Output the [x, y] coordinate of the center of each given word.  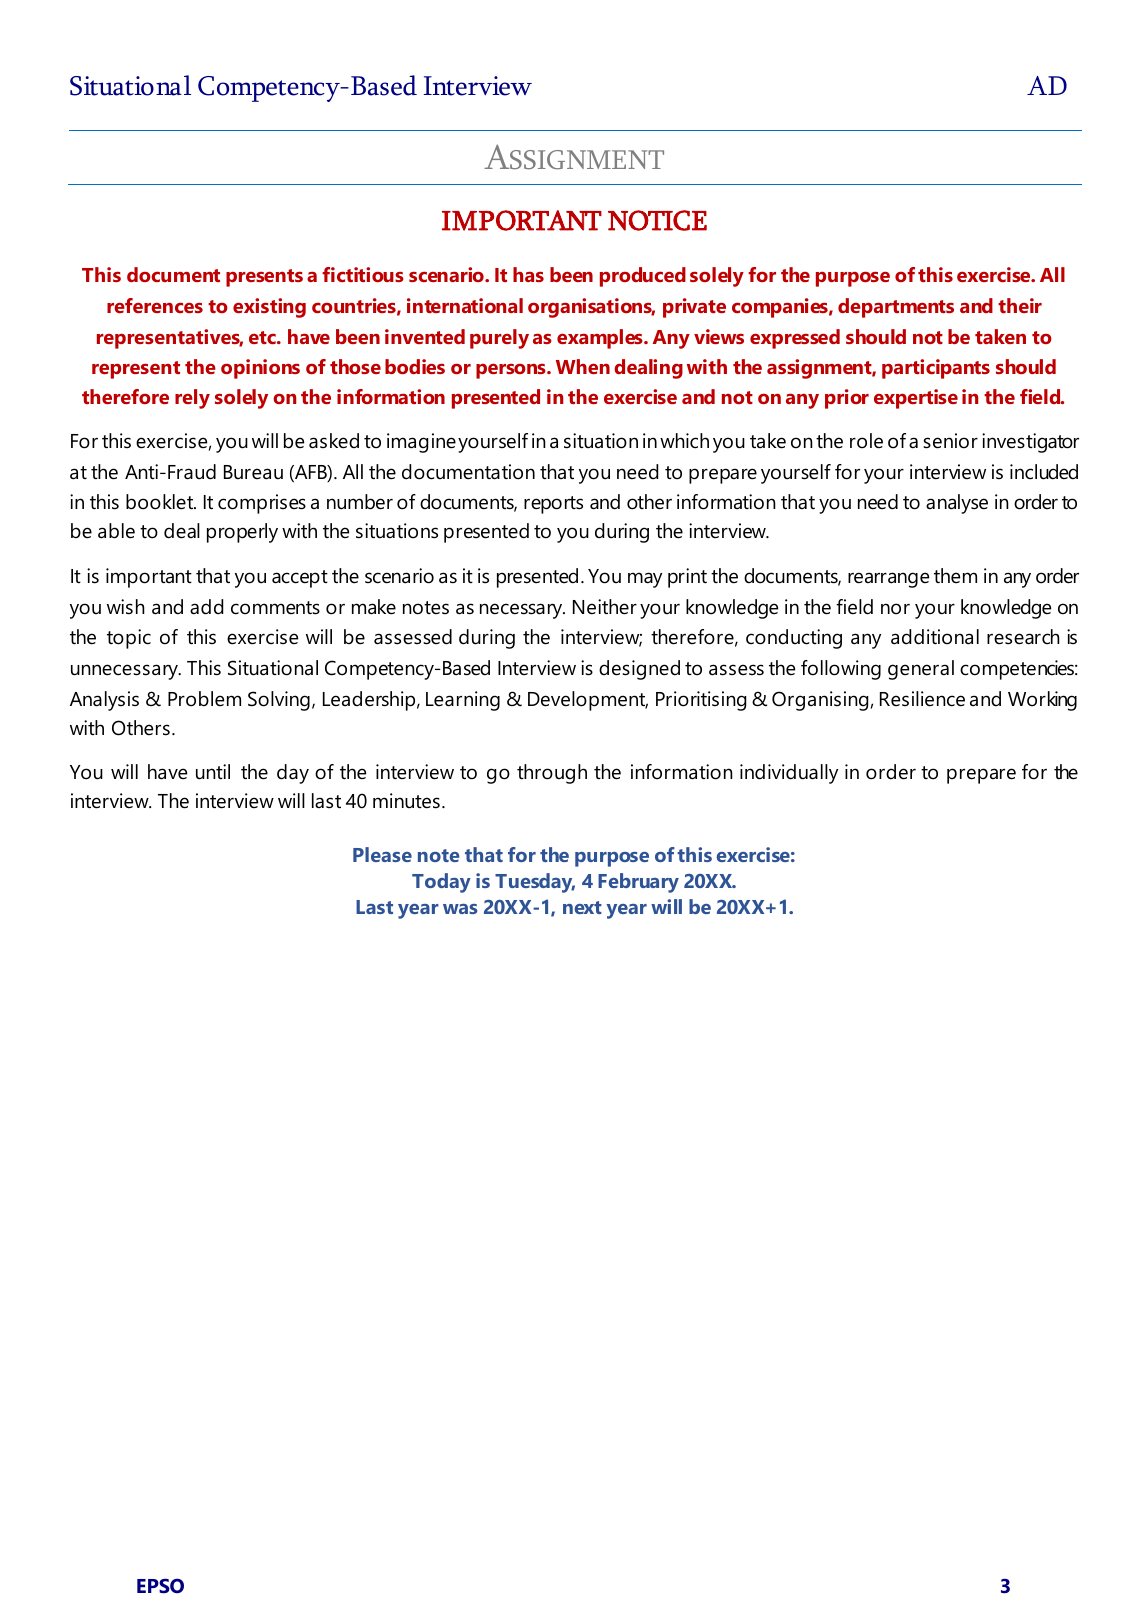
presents [264, 278]
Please [382, 854]
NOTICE [657, 220]
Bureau [253, 472]
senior [950, 441]
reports [553, 505]
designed [639, 670]
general [921, 670]
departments [896, 308]
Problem [204, 699]
